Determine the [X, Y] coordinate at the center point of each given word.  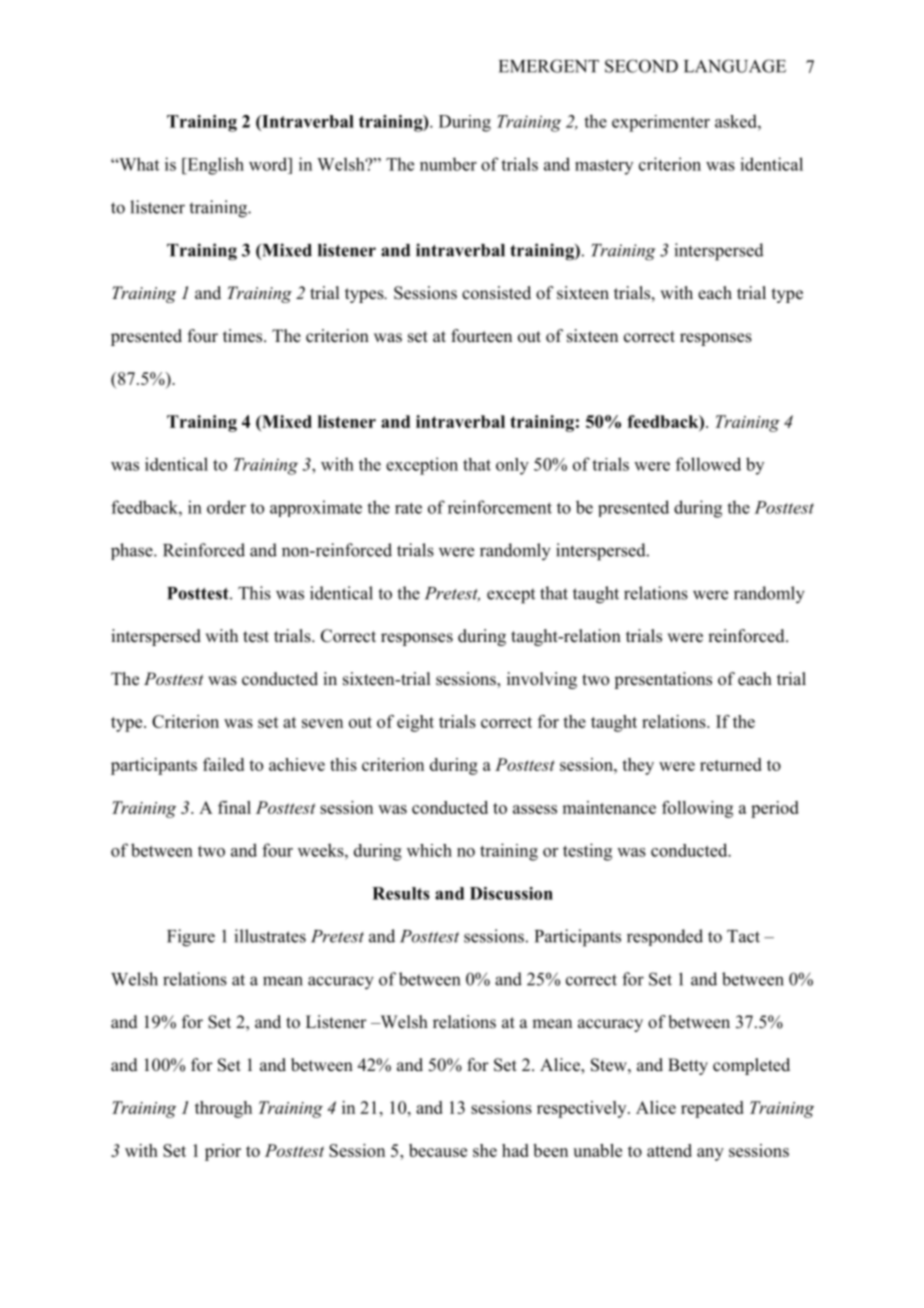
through [223, 1109]
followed [708, 464]
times [244, 336]
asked [737, 121]
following [697, 809]
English [214, 166]
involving [542, 680]
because [438, 1150]
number [448, 164]
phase [133, 551]
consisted [496, 293]
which [429, 850]
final [234, 807]
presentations [663, 680]
